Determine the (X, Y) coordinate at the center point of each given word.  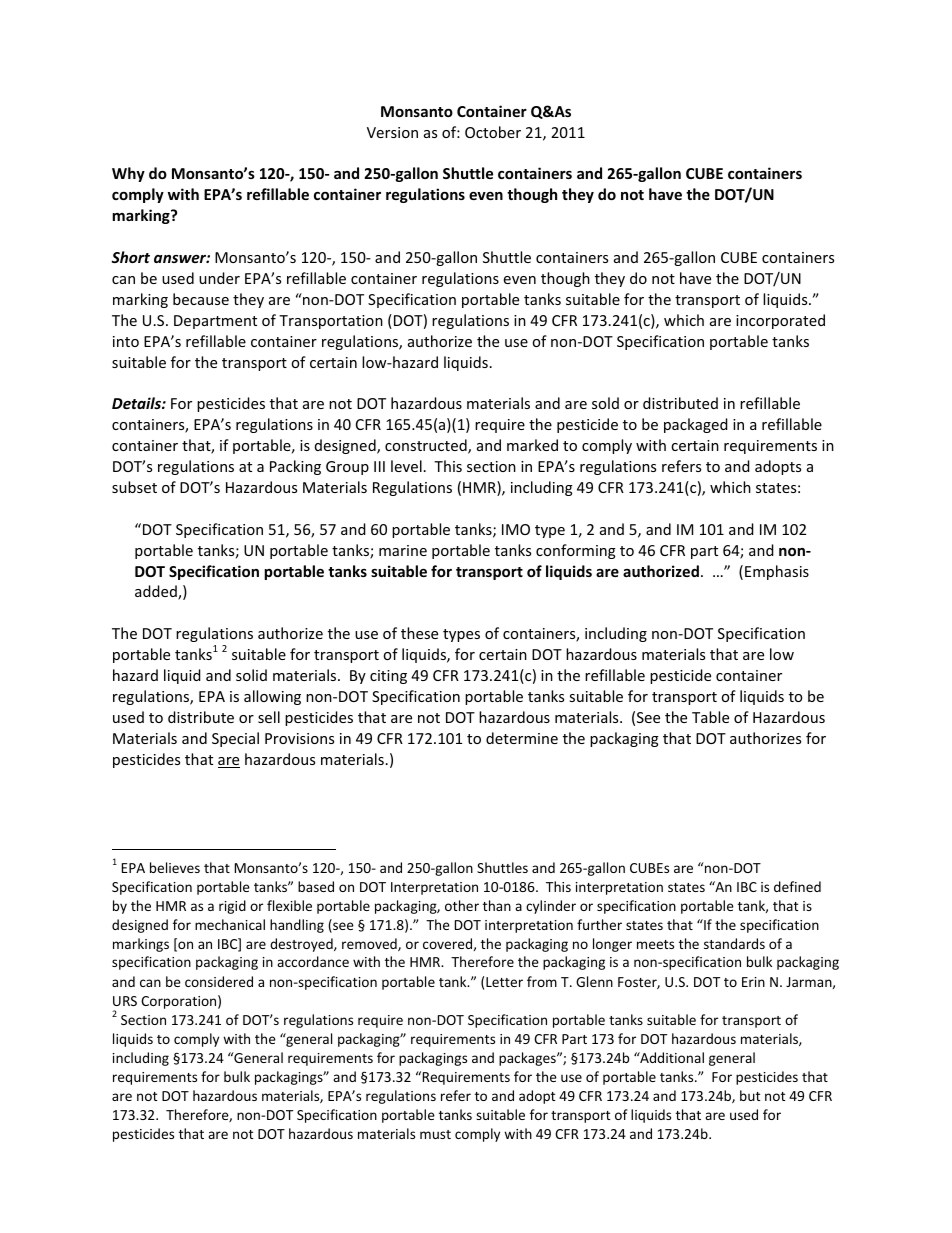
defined (797, 886)
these (419, 633)
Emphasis (777, 572)
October (493, 132)
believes (175, 867)
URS (125, 1001)
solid (251, 675)
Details (137, 403)
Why (128, 174)
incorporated (780, 321)
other (462, 905)
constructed (427, 446)
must (435, 1134)
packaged (696, 425)
